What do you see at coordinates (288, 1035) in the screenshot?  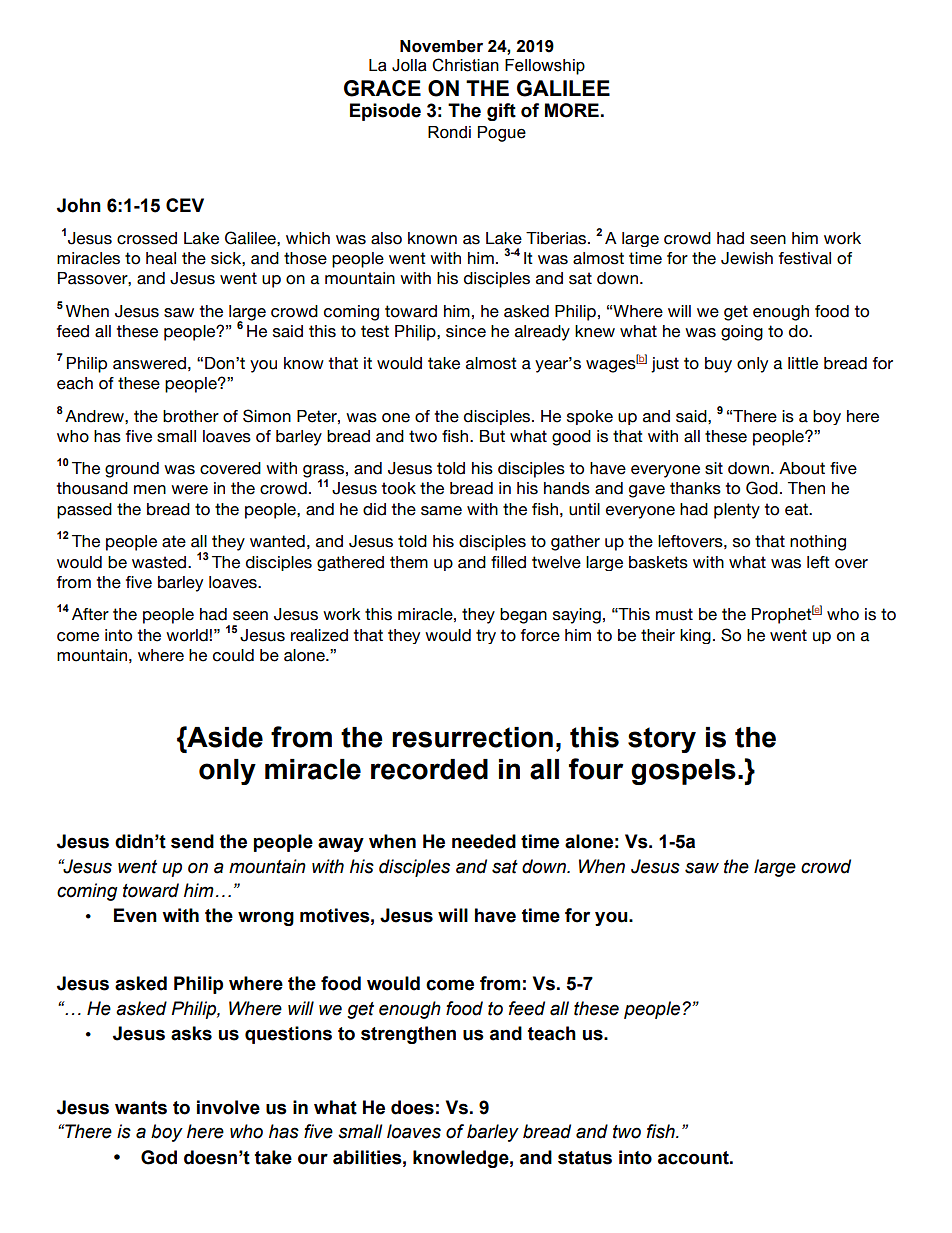 I see `questions` at bounding box center [288, 1035].
